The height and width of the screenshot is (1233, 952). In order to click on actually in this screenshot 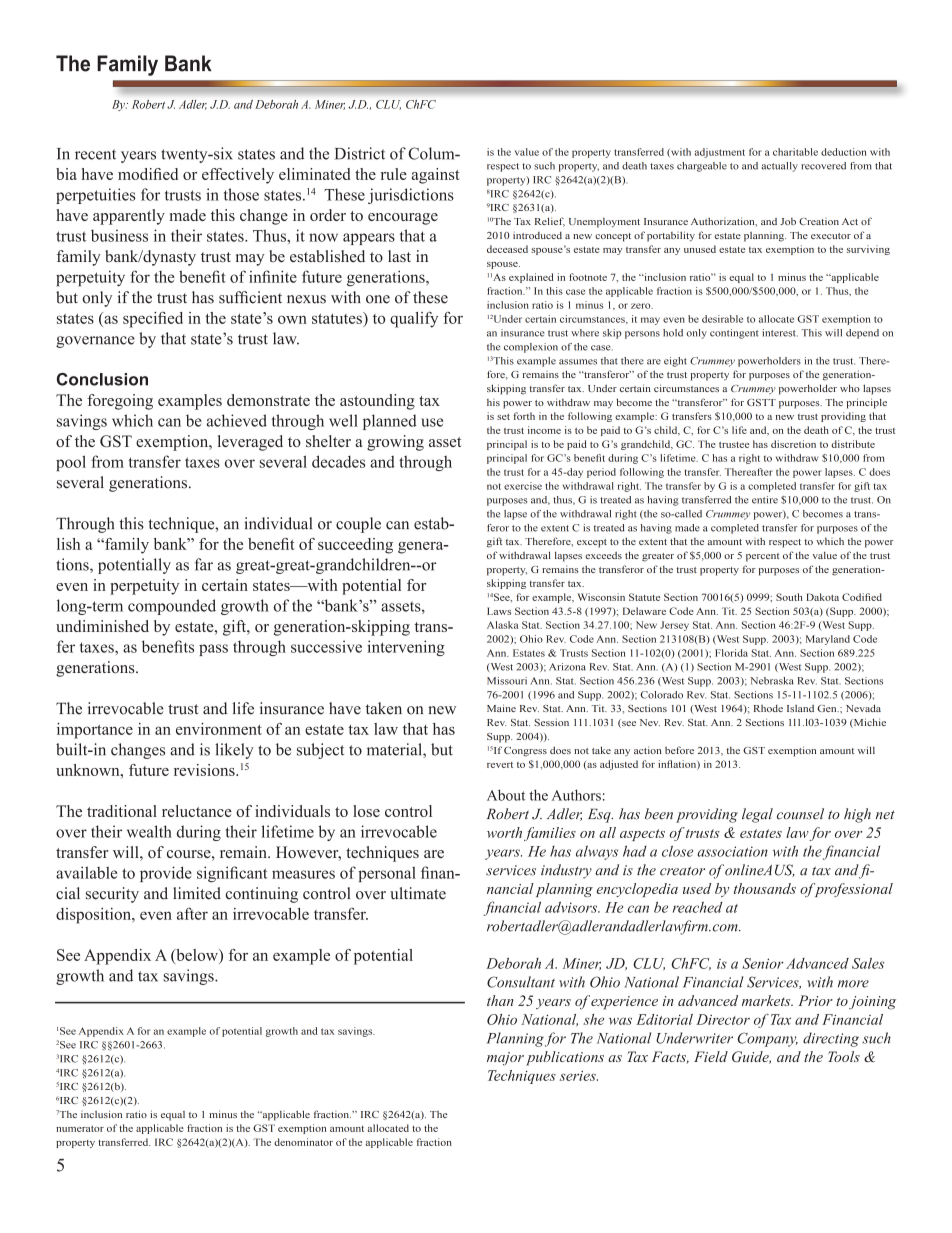, I will do `click(780, 167)`.
